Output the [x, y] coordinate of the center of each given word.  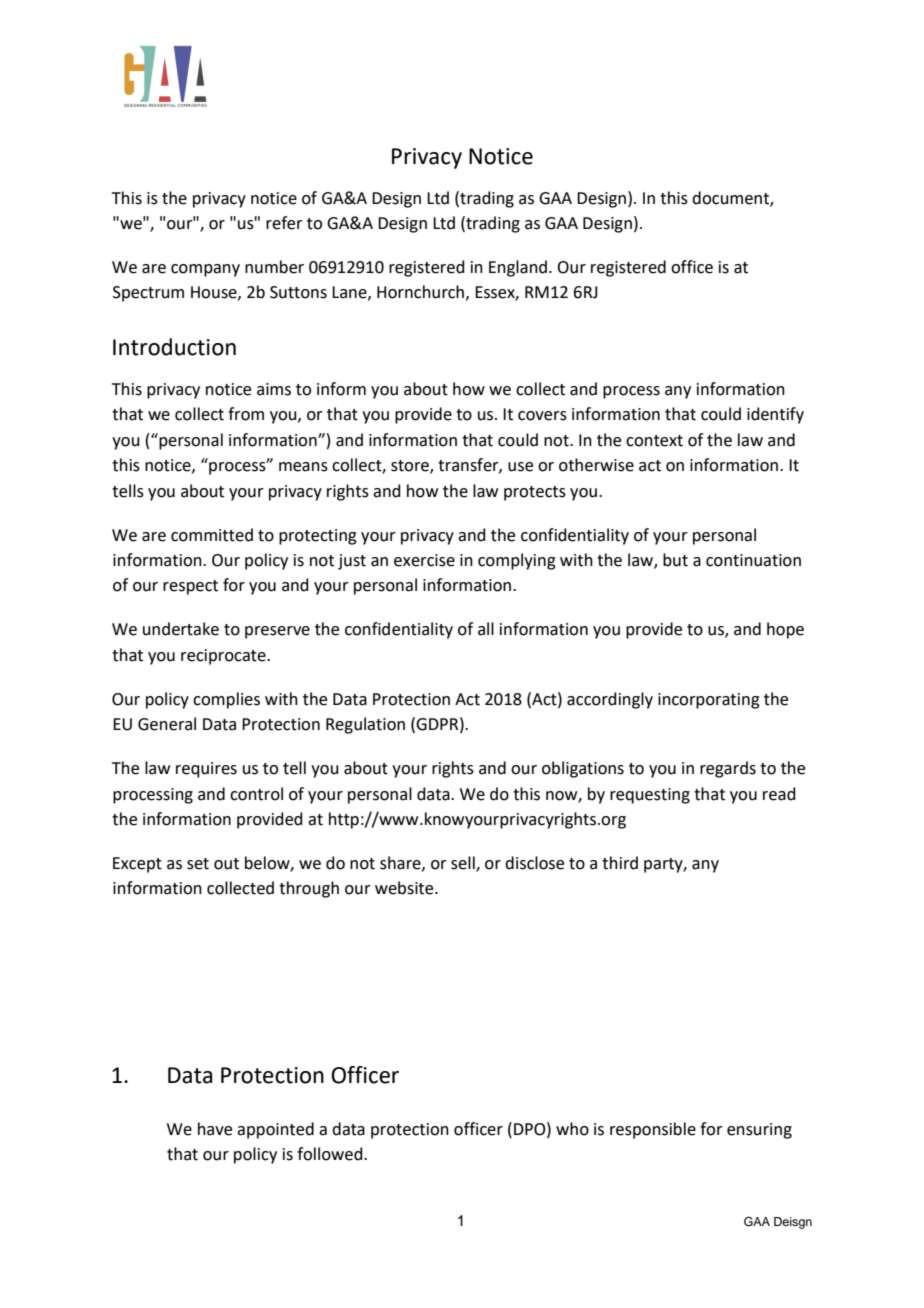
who [572, 1129]
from [246, 414]
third [620, 863]
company [205, 270]
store [411, 467]
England [518, 268]
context [654, 441]
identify [775, 415]
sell [464, 864]
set [198, 864]
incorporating [709, 701]
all [486, 629]
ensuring [759, 1131]
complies [226, 700]
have [215, 1129]
